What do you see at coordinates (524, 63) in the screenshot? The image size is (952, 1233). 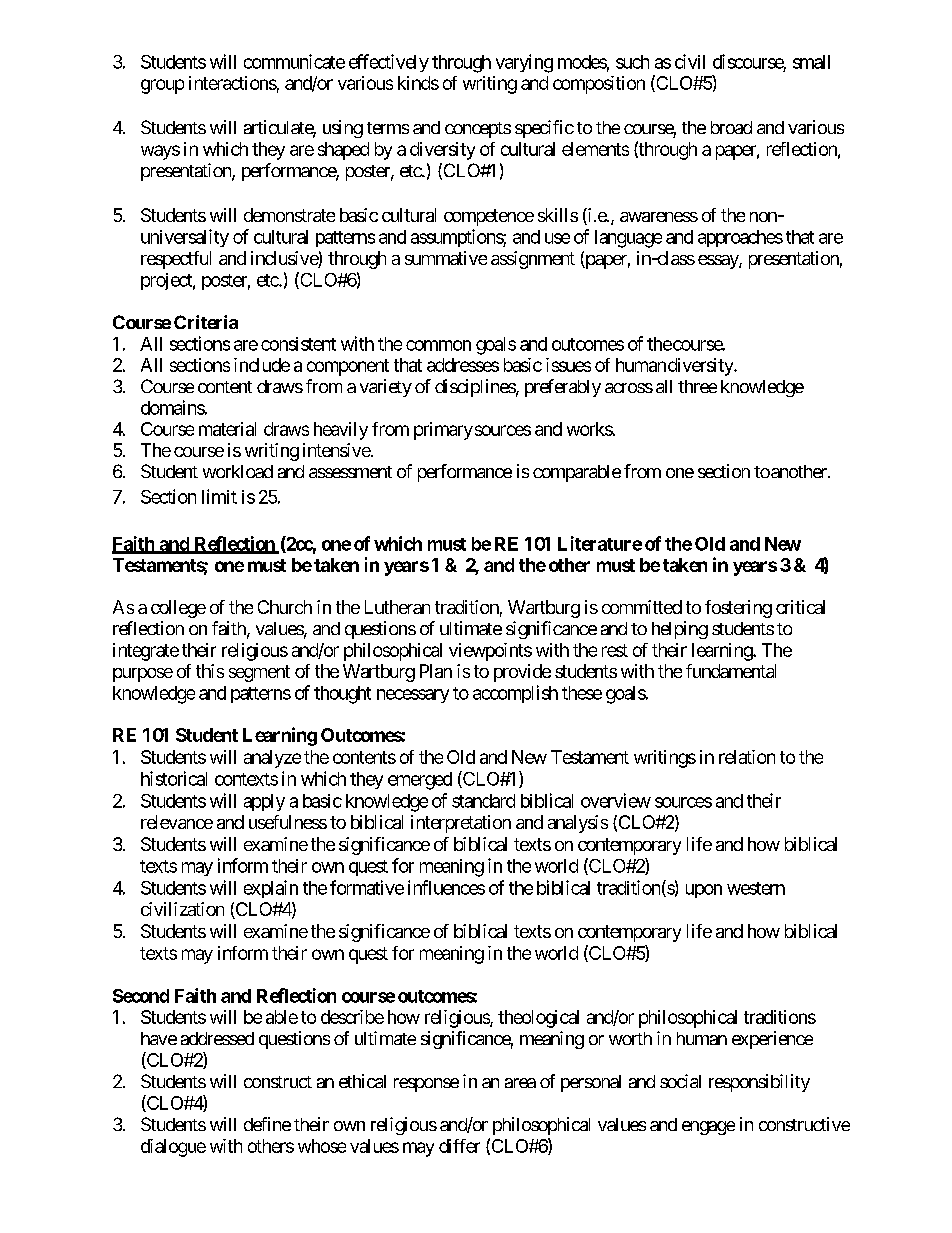 I see `varying` at bounding box center [524, 63].
